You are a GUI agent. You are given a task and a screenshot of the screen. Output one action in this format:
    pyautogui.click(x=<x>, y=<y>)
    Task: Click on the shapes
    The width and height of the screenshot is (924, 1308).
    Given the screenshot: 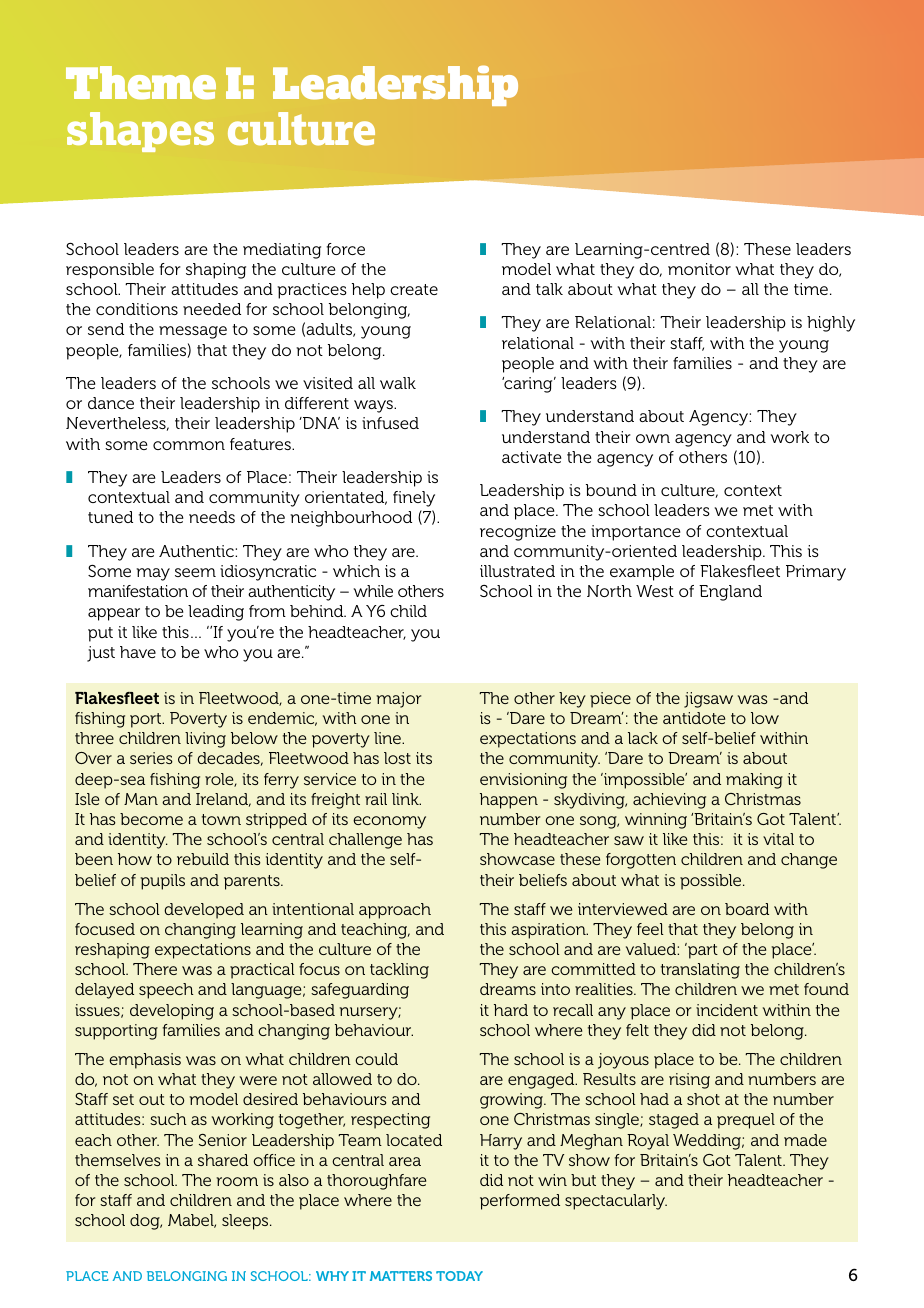 What is the action you would take?
    pyautogui.click(x=140, y=132)
